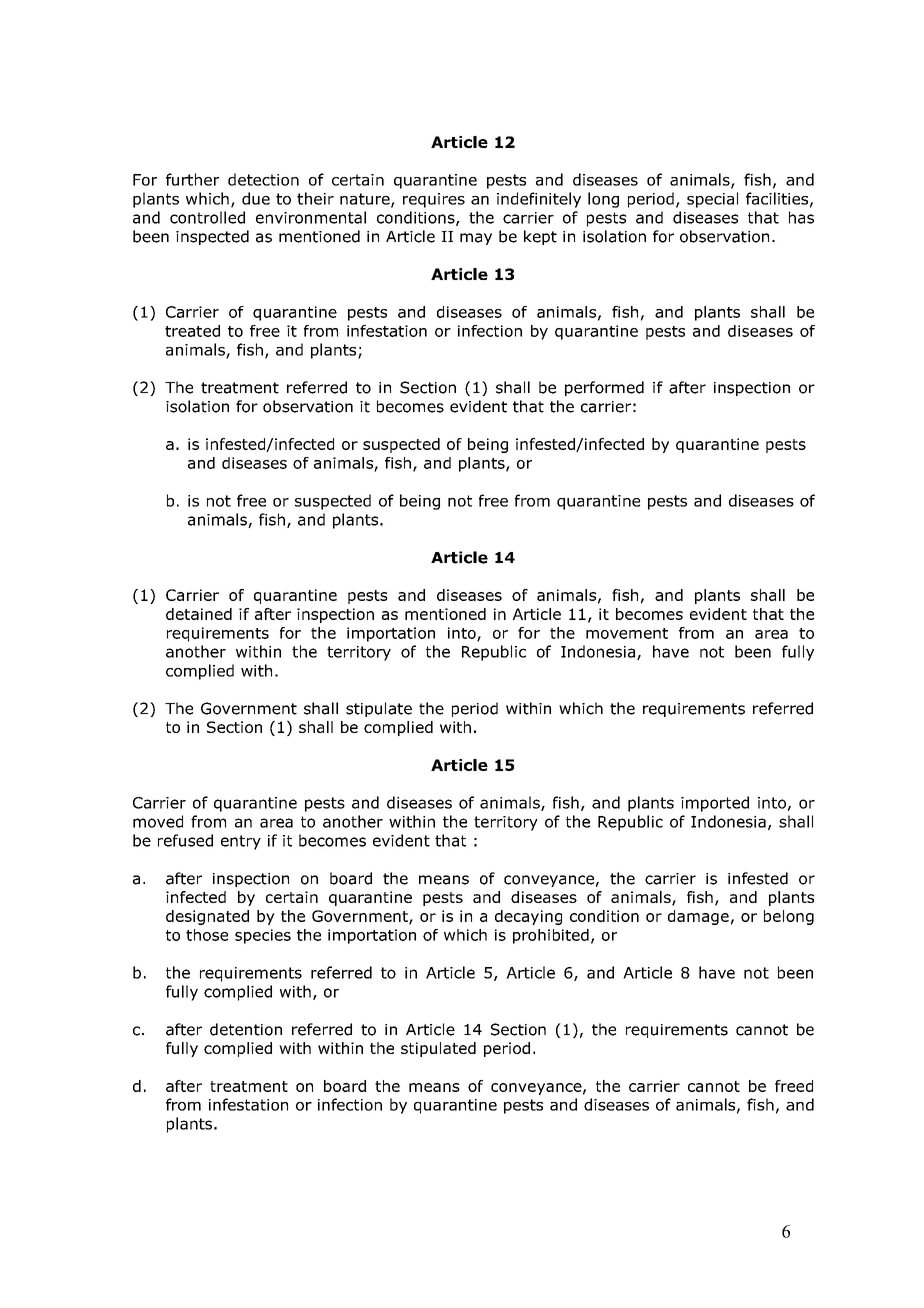  I want to click on requires, so click(434, 200).
